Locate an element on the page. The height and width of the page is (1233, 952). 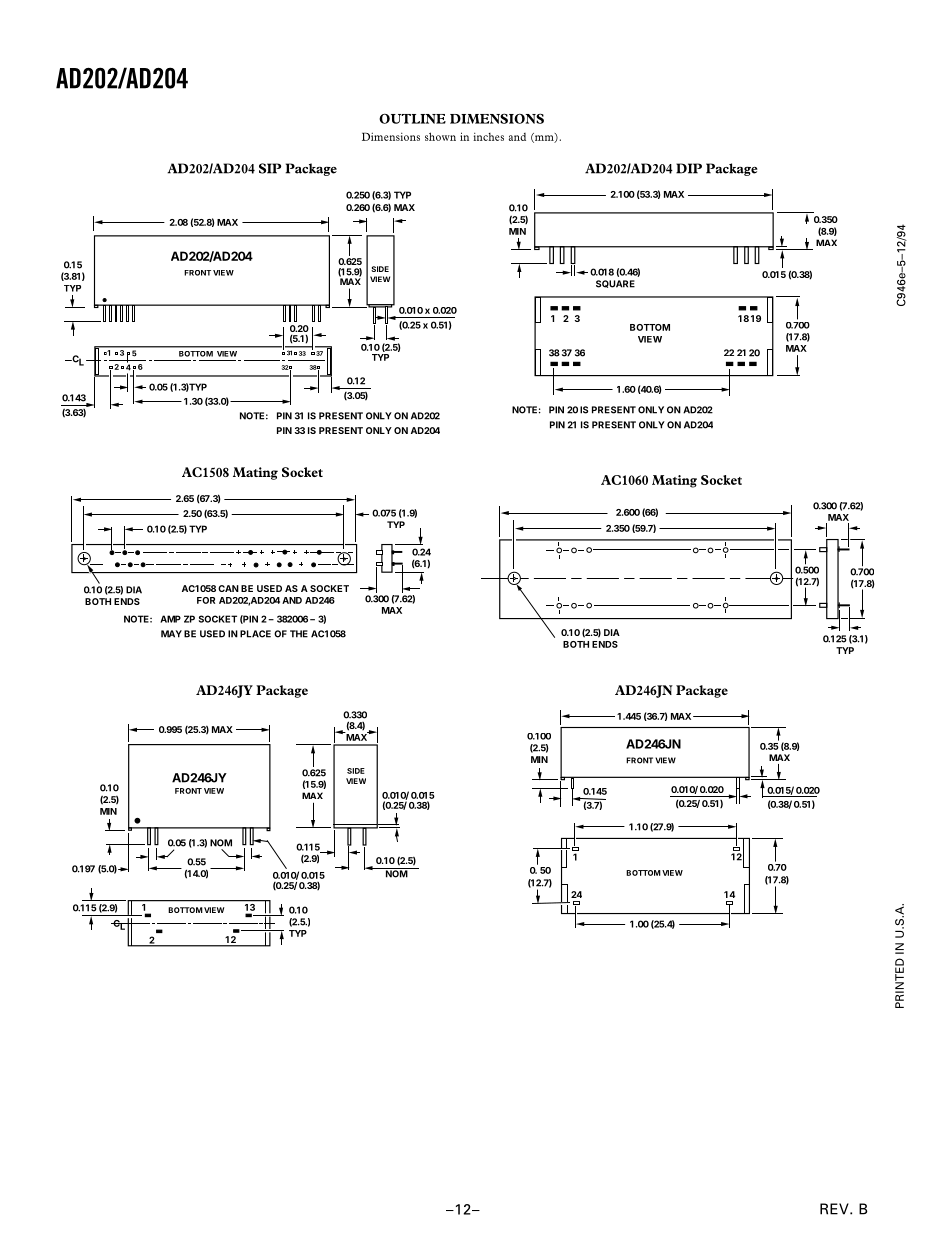
REV is located at coordinates (835, 1209).
